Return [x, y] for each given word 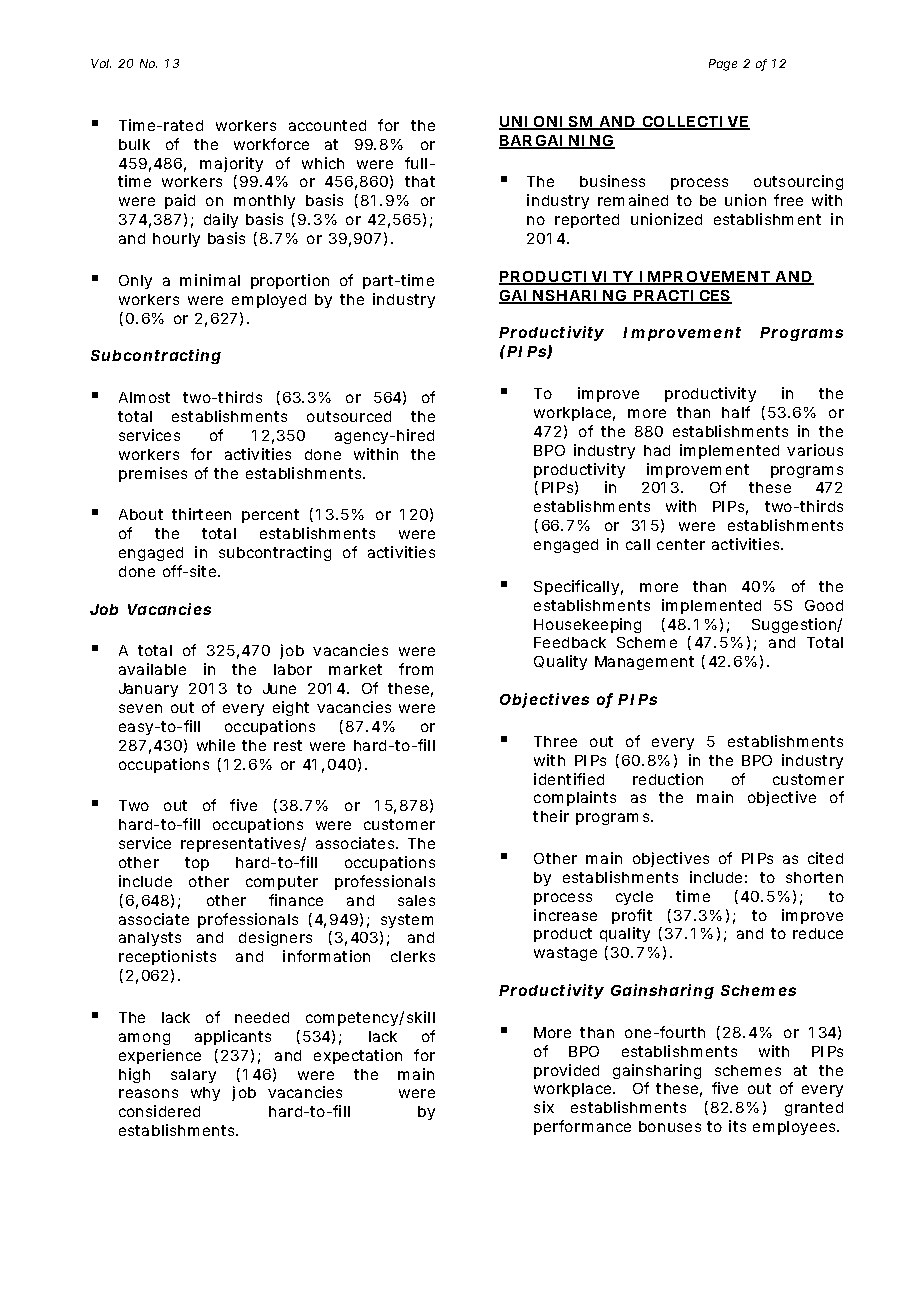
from [416, 669]
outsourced [349, 416]
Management [644, 663]
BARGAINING [557, 142]
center [681, 544]
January [148, 690]
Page [723, 65]
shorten [814, 877]
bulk [134, 144]
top [197, 864]
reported [587, 221]
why [205, 1094]
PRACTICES [682, 297]
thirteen [201, 514]
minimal [210, 280]
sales [416, 900]
